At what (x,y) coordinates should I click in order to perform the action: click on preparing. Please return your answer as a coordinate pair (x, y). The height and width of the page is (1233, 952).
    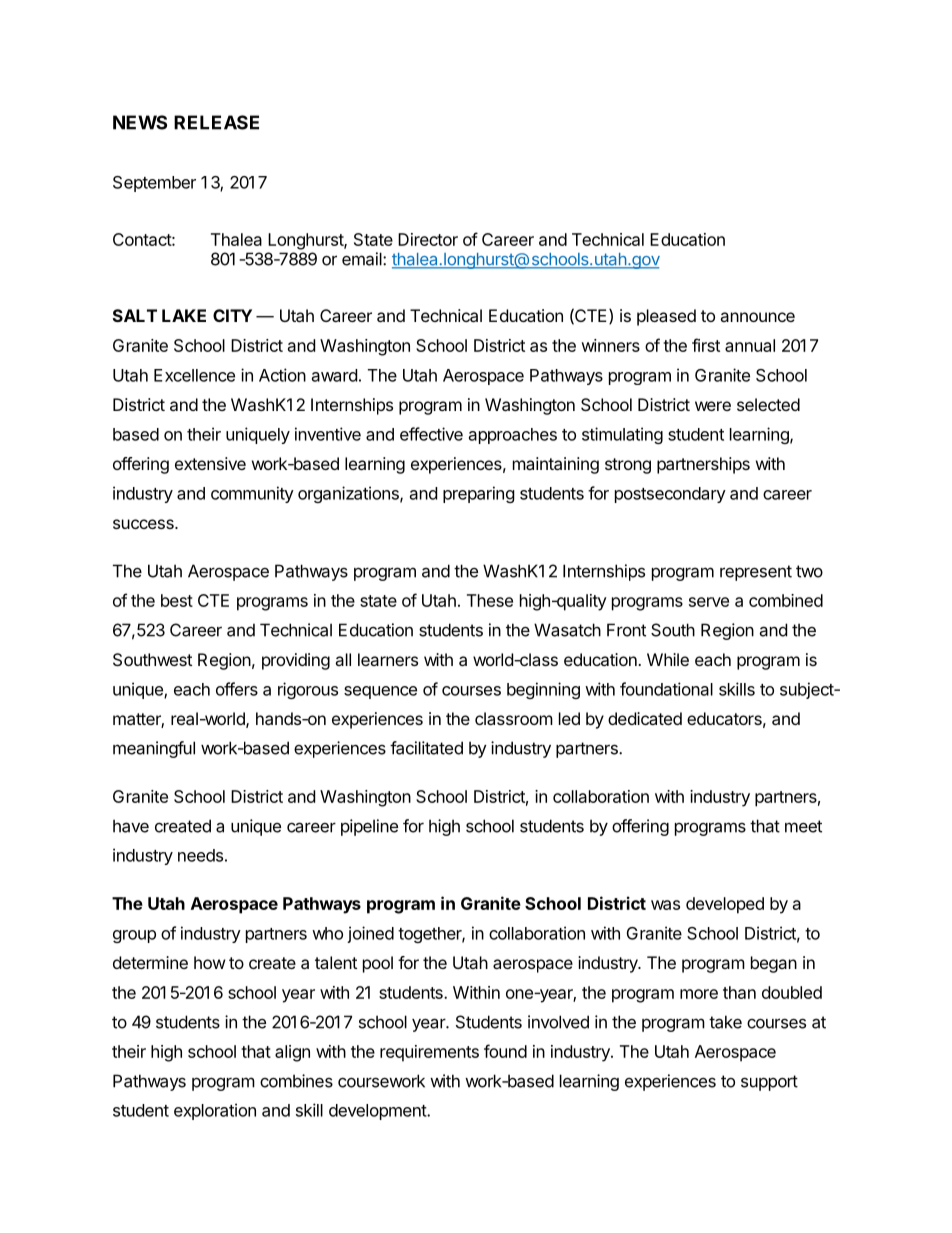
    Looking at the image, I should click on (479, 494).
